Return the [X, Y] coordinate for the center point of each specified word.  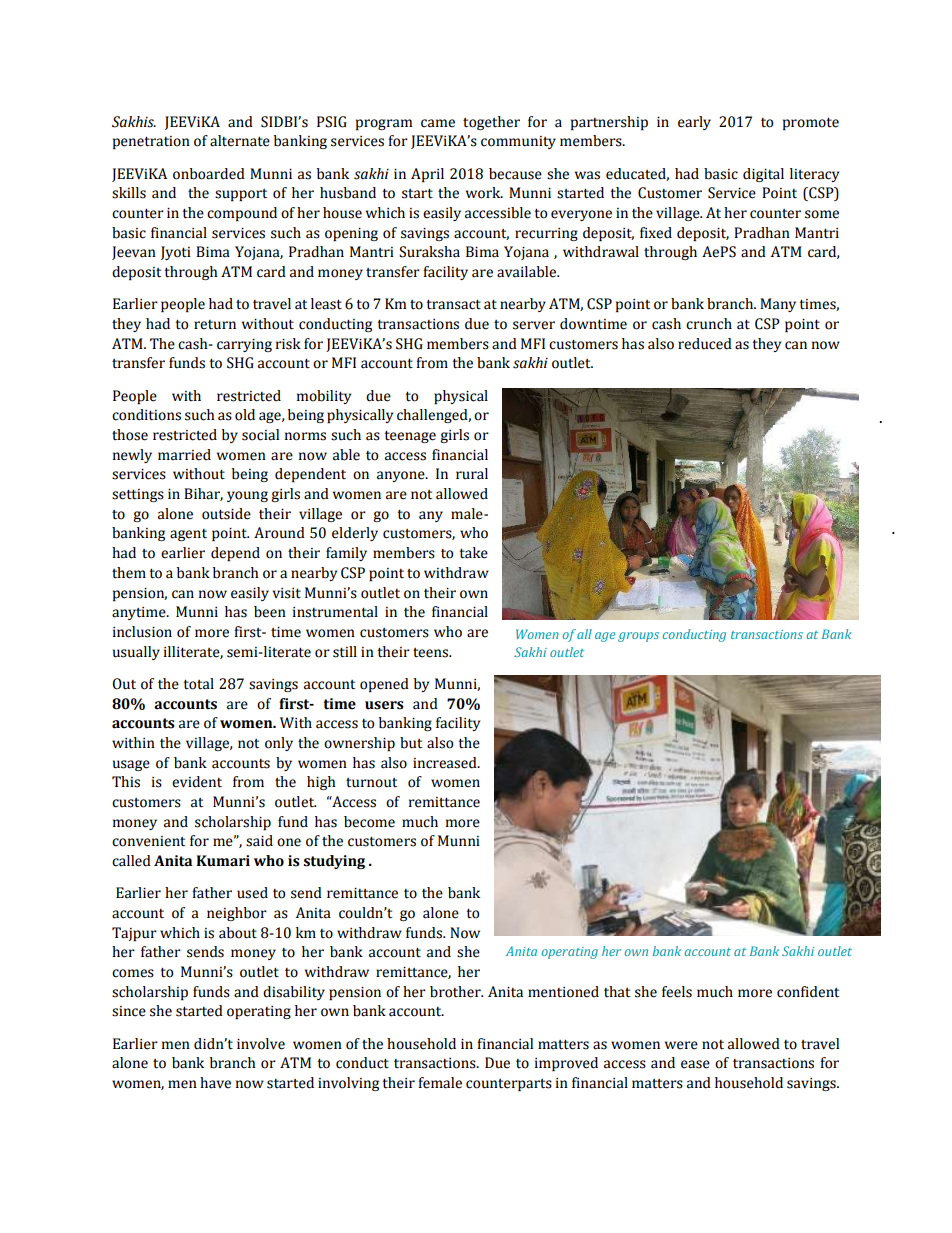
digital [763, 175]
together [491, 123]
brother [456, 992]
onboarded [209, 174]
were [681, 1045]
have [215, 1083]
